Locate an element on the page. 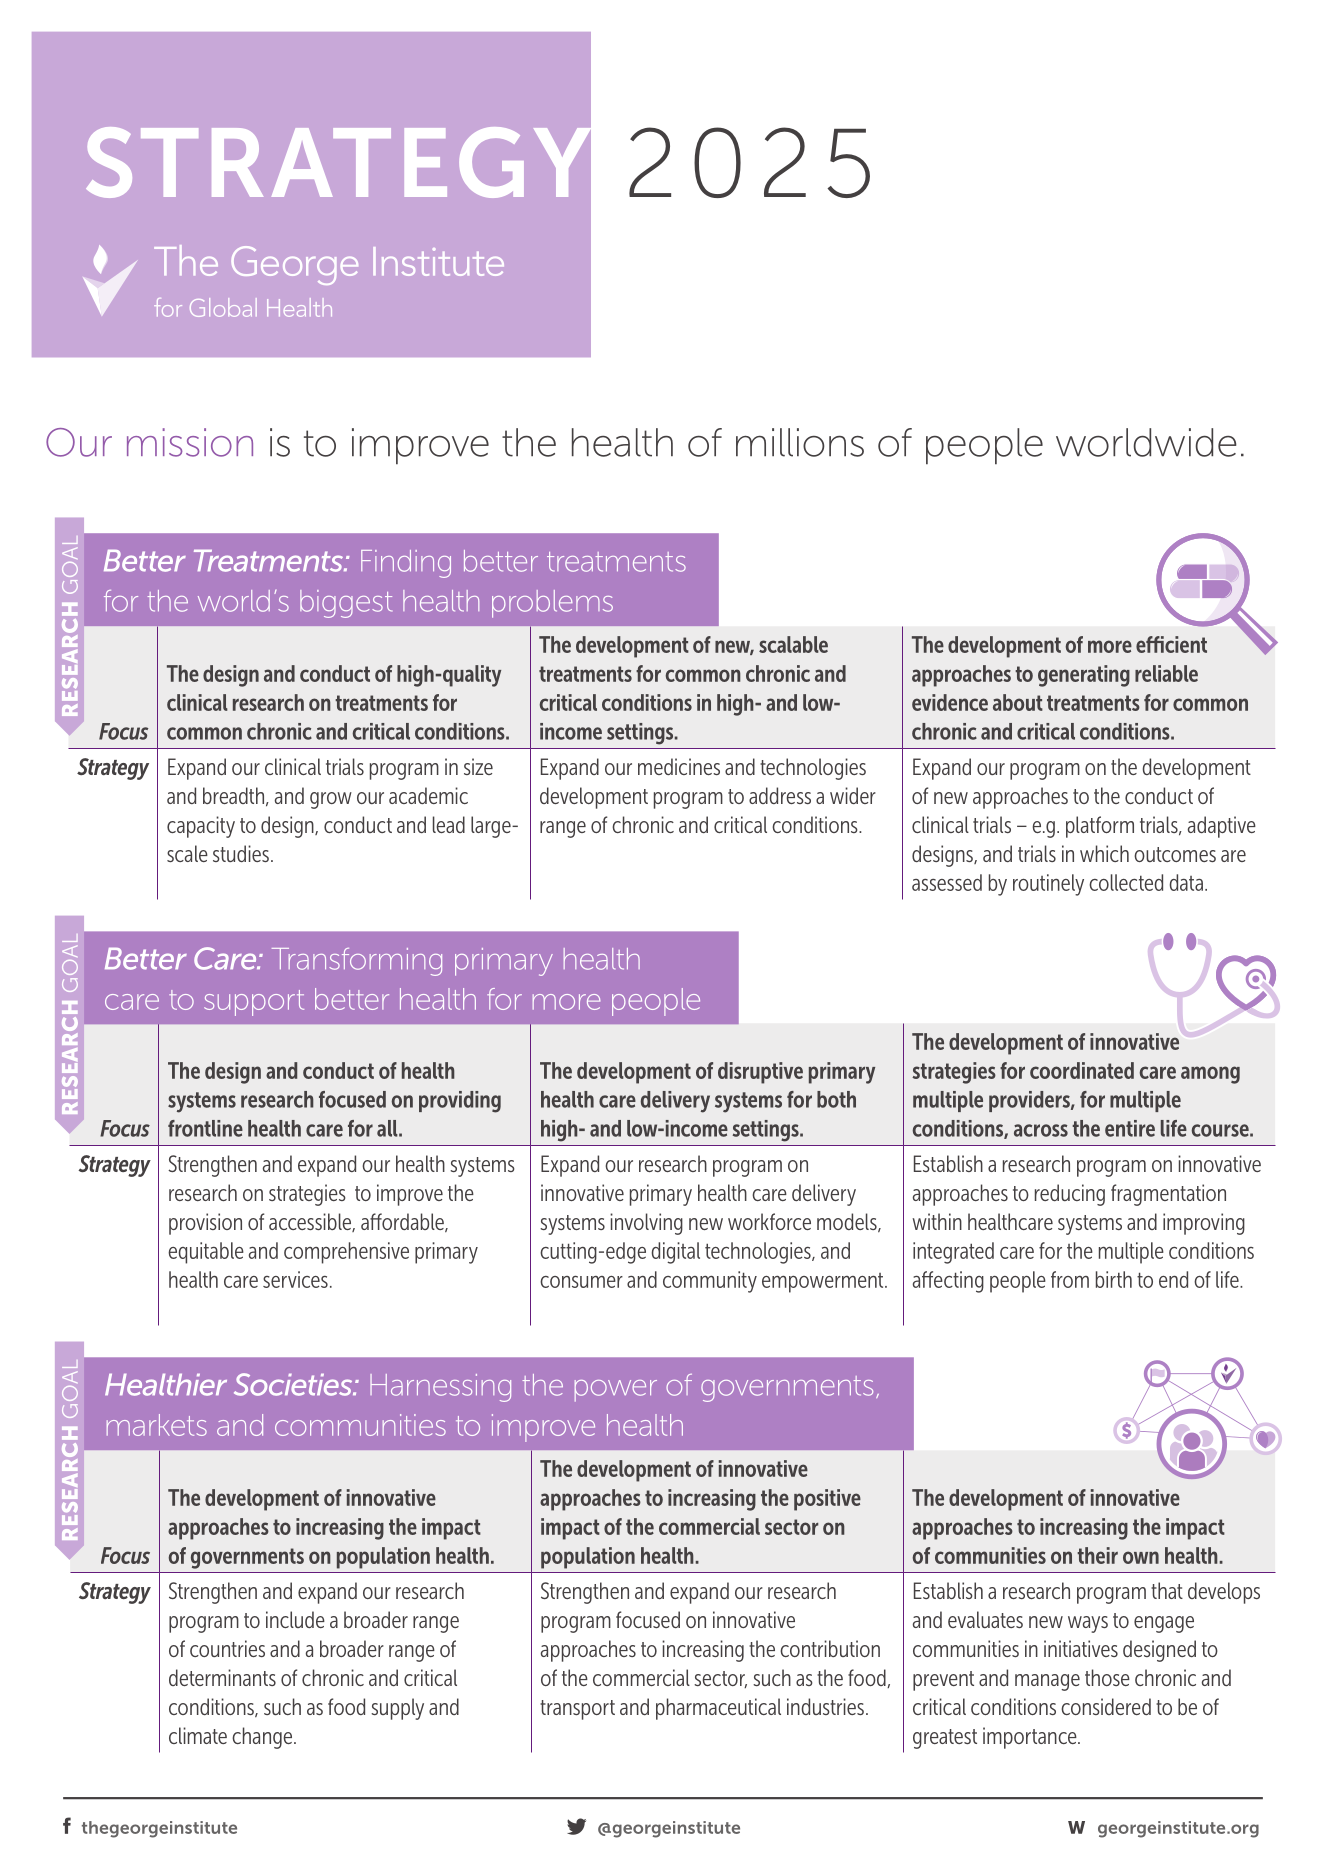 The height and width of the document is (1876, 1326). coordinated is located at coordinates (1082, 1070).
